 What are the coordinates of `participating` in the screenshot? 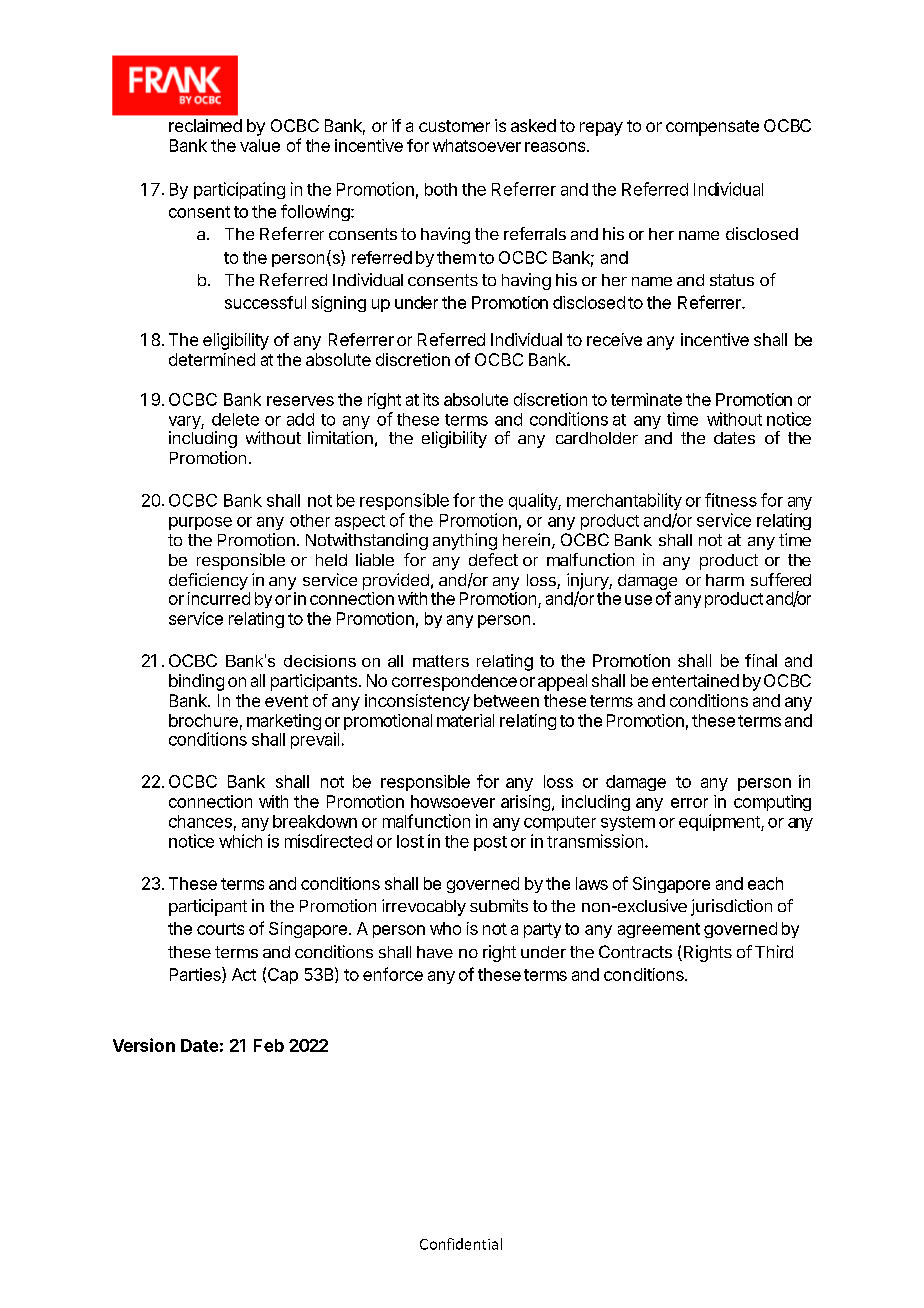 It's located at (239, 190).
